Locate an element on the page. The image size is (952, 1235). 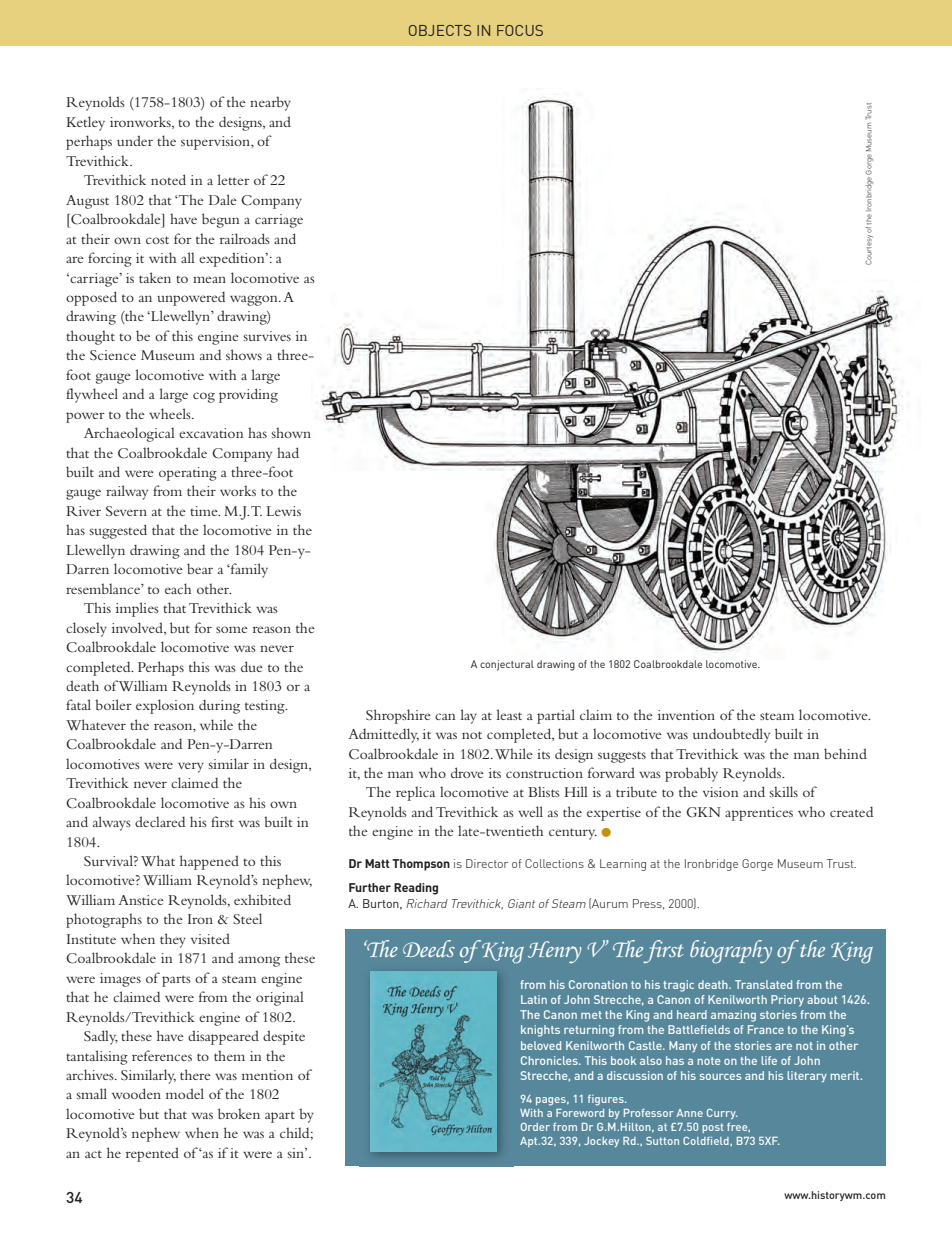
Director is located at coordinates (487, 863).
